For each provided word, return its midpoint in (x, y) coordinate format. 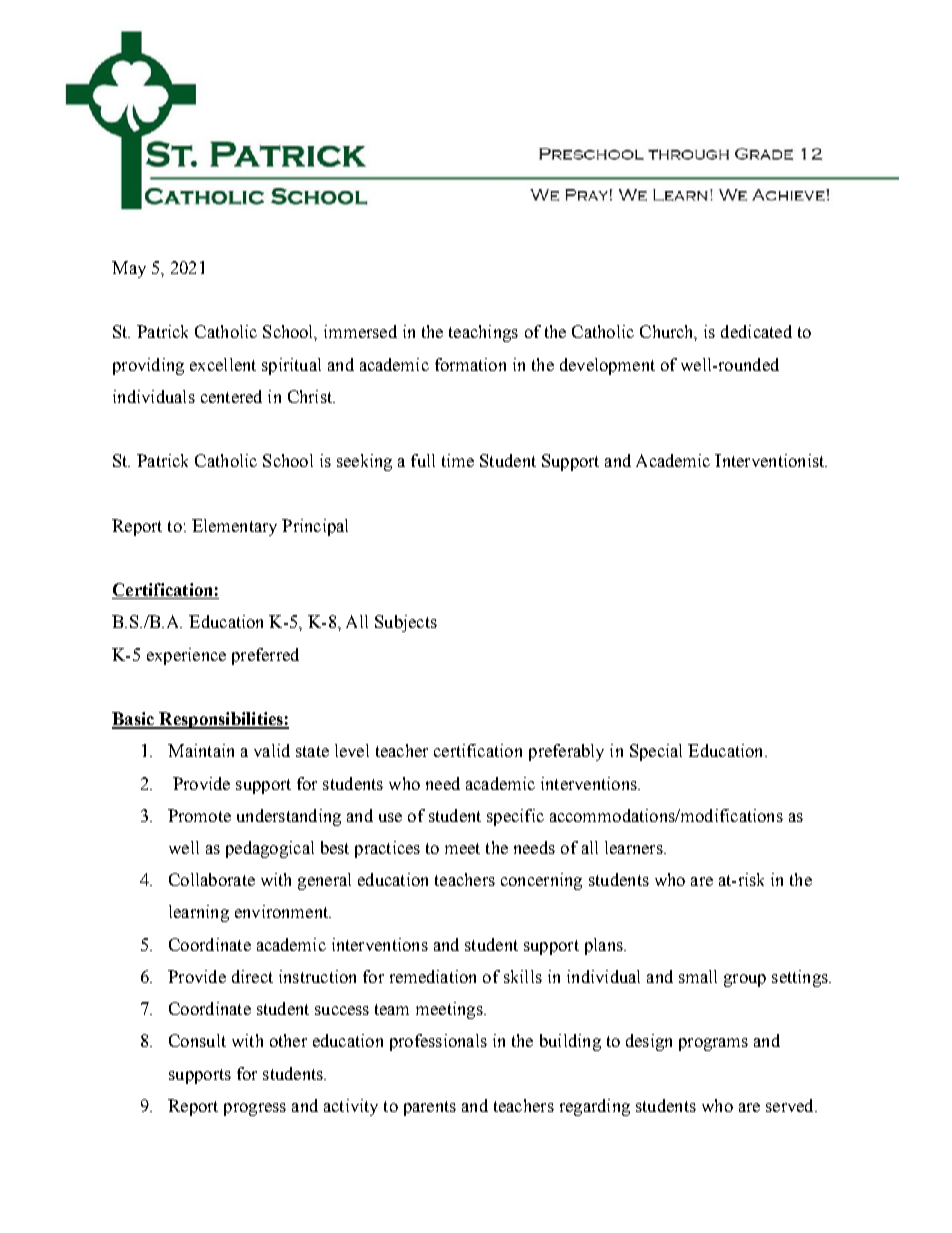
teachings (483, 333)
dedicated (756, 331)
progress (255, 1109)
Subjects (406, 623)
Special (656, 752)
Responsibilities (221, 720)
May (129, 269)
